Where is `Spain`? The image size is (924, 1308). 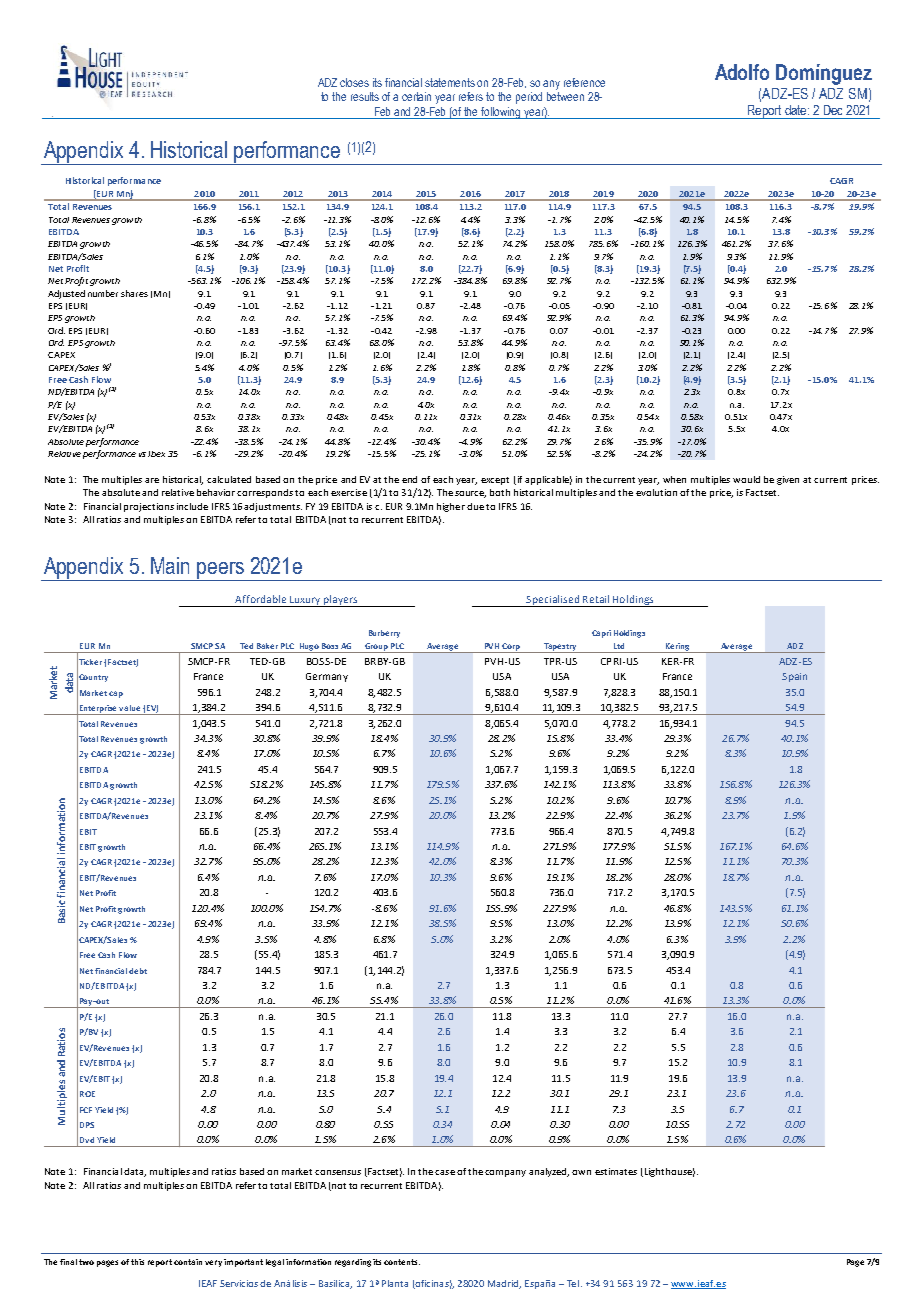
Spain is located at coordinates (794, 677).
